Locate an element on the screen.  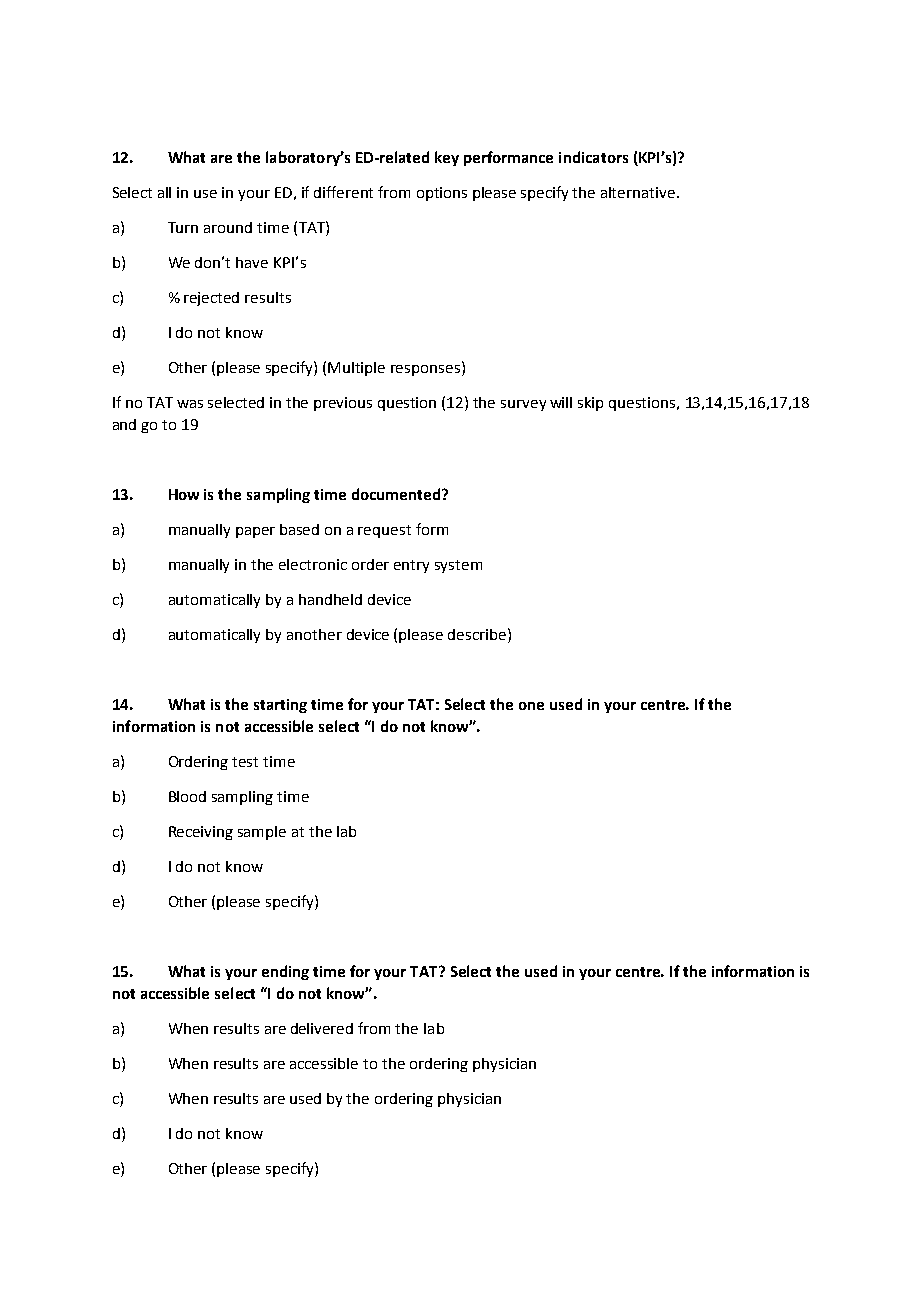
indicators is located at coordinates (593, 157).
